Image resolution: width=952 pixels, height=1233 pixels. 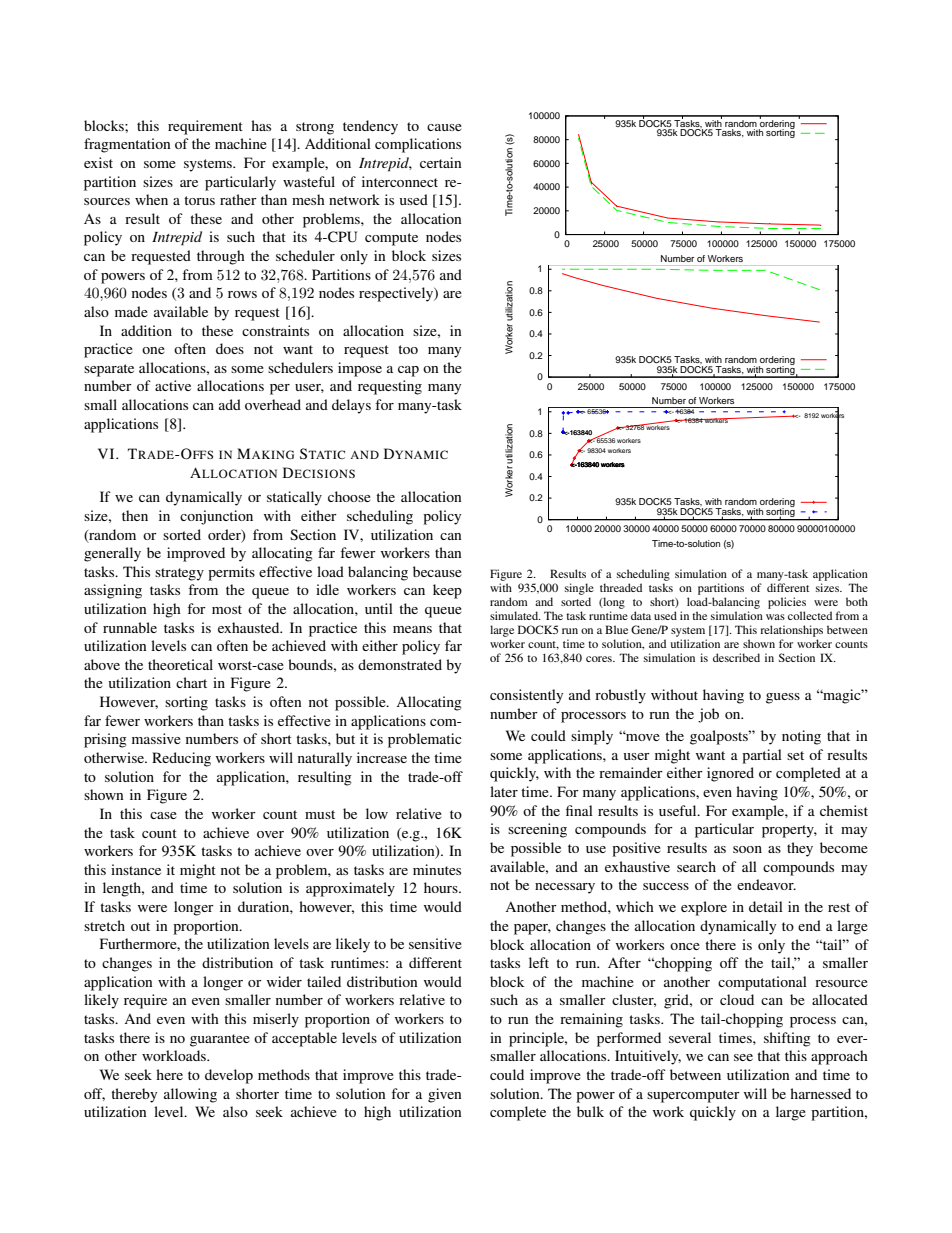 What do you see at coordinates (190, 1095) in the screenshot?
I see `allowing` at bounding box center [190, 1095].
